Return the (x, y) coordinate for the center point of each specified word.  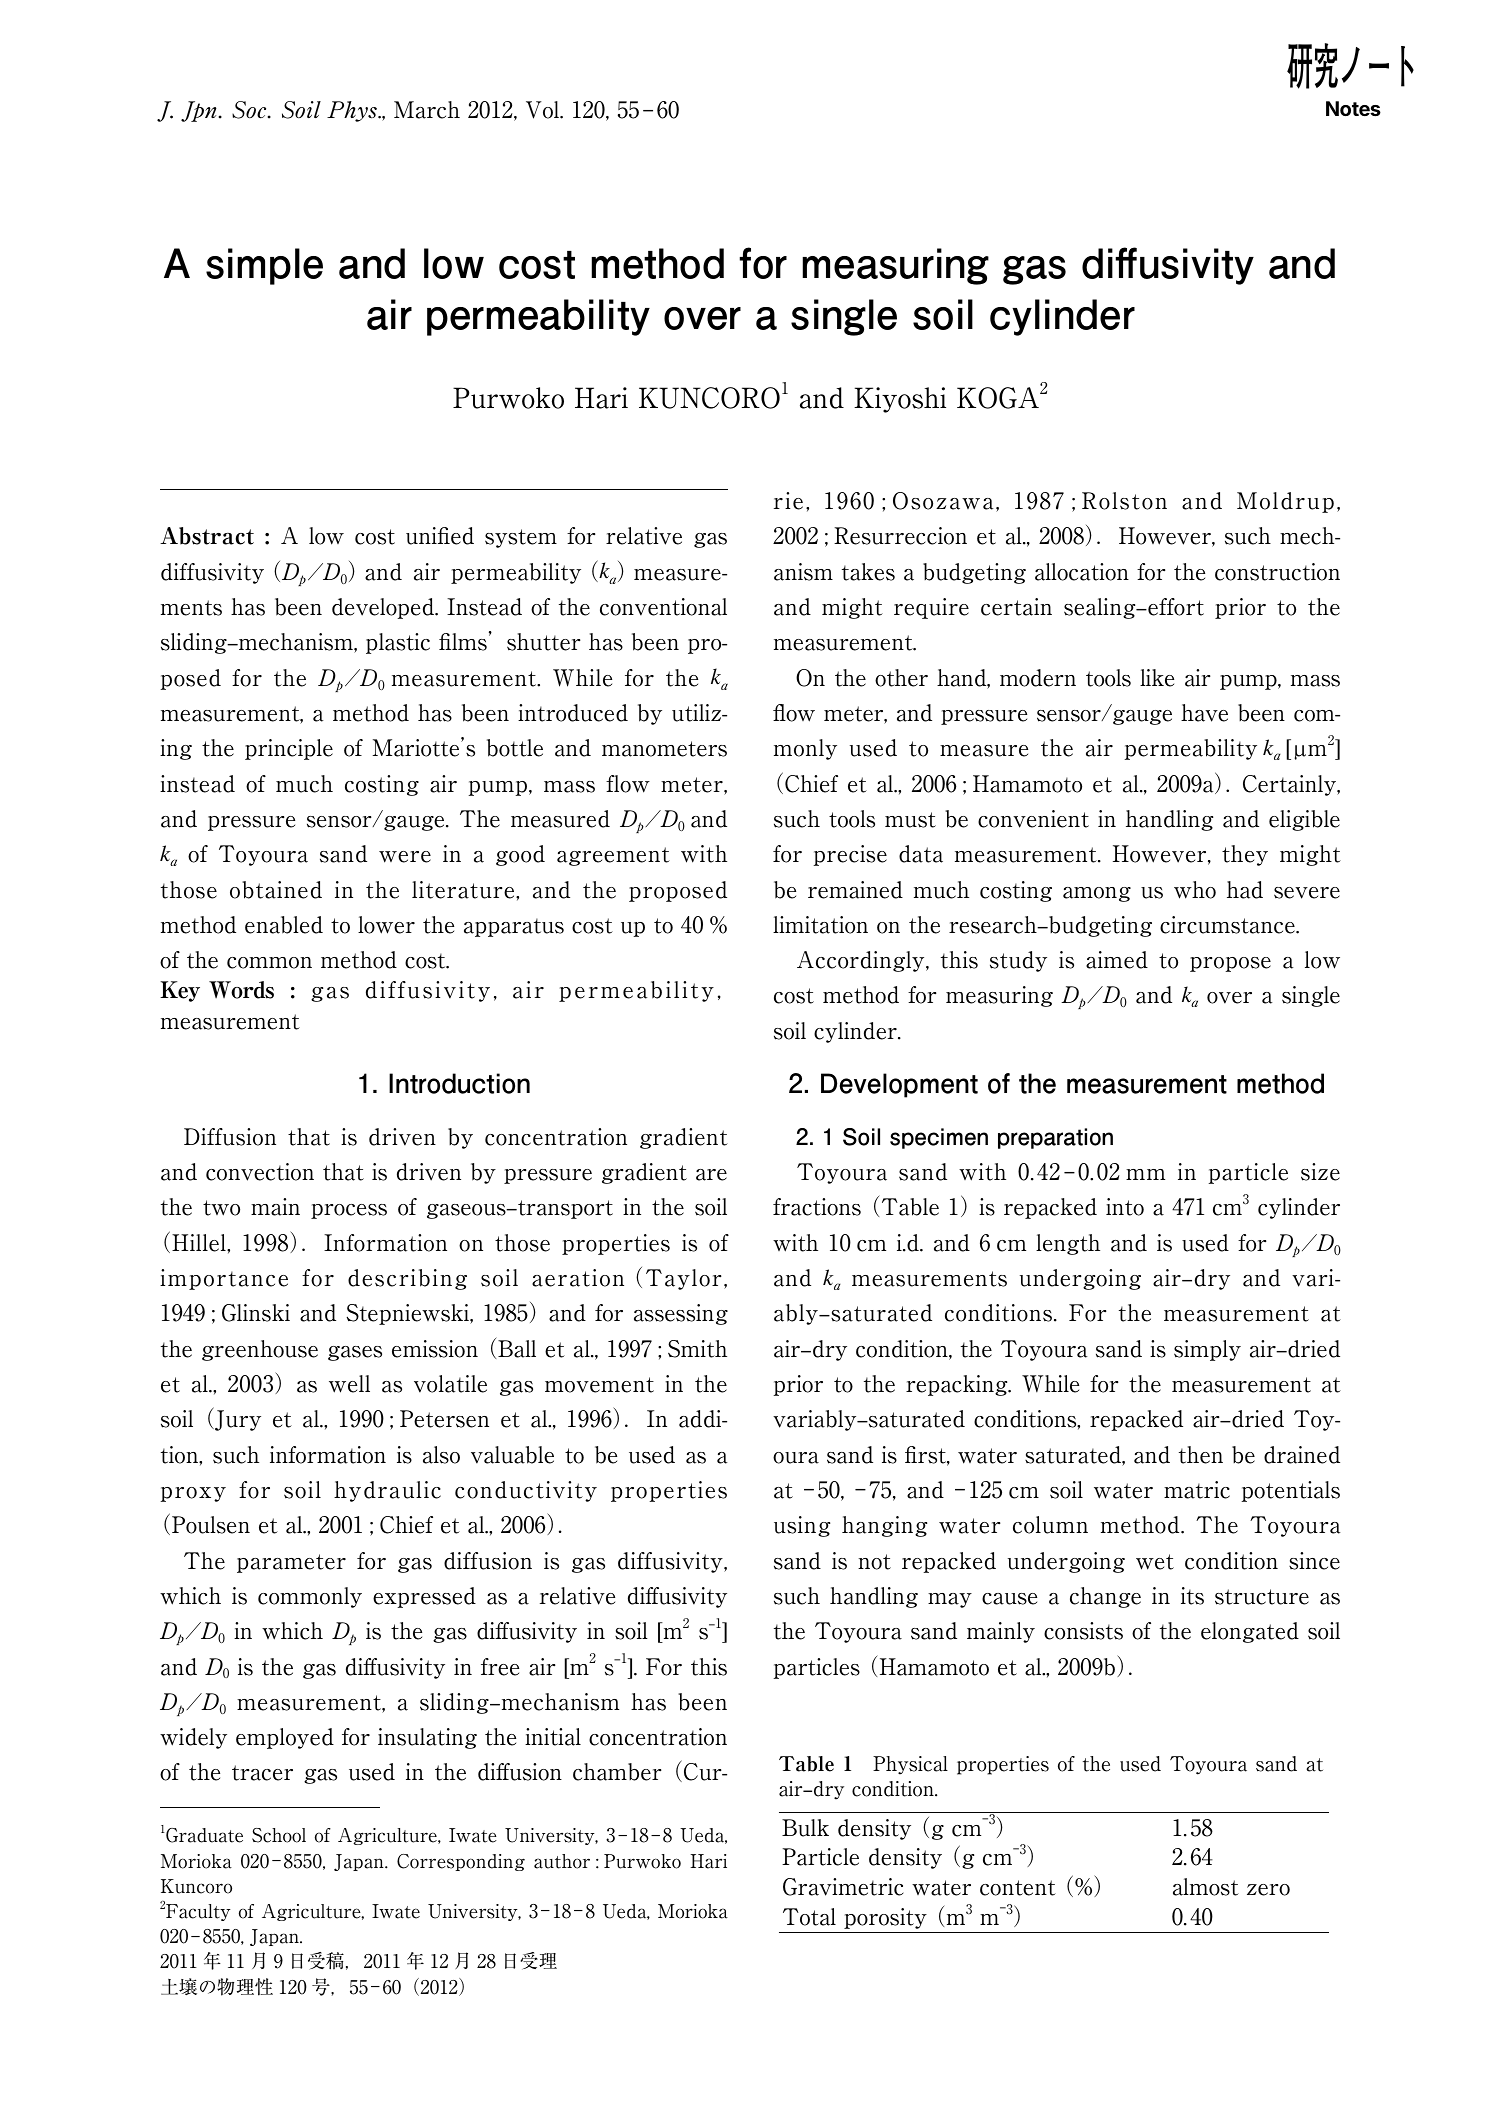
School (279, 1835)
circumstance (1228, 925)
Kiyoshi (900, 400)
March (427, 110)
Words (241, 990)
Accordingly (862, 961)
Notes (1353, 108)
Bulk (805, 1828)
